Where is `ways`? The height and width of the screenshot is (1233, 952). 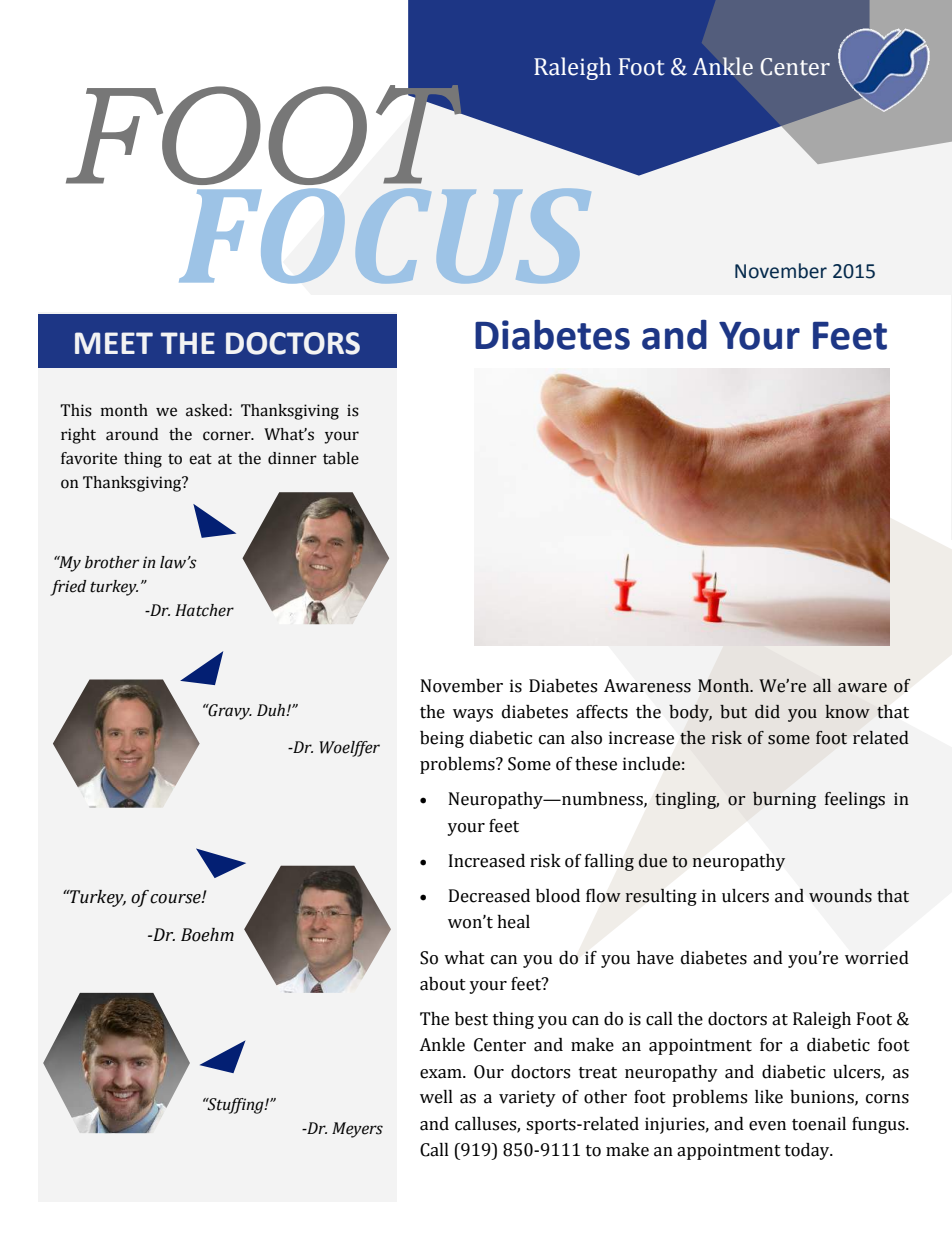 ways is located at coordinates (473, 715).
